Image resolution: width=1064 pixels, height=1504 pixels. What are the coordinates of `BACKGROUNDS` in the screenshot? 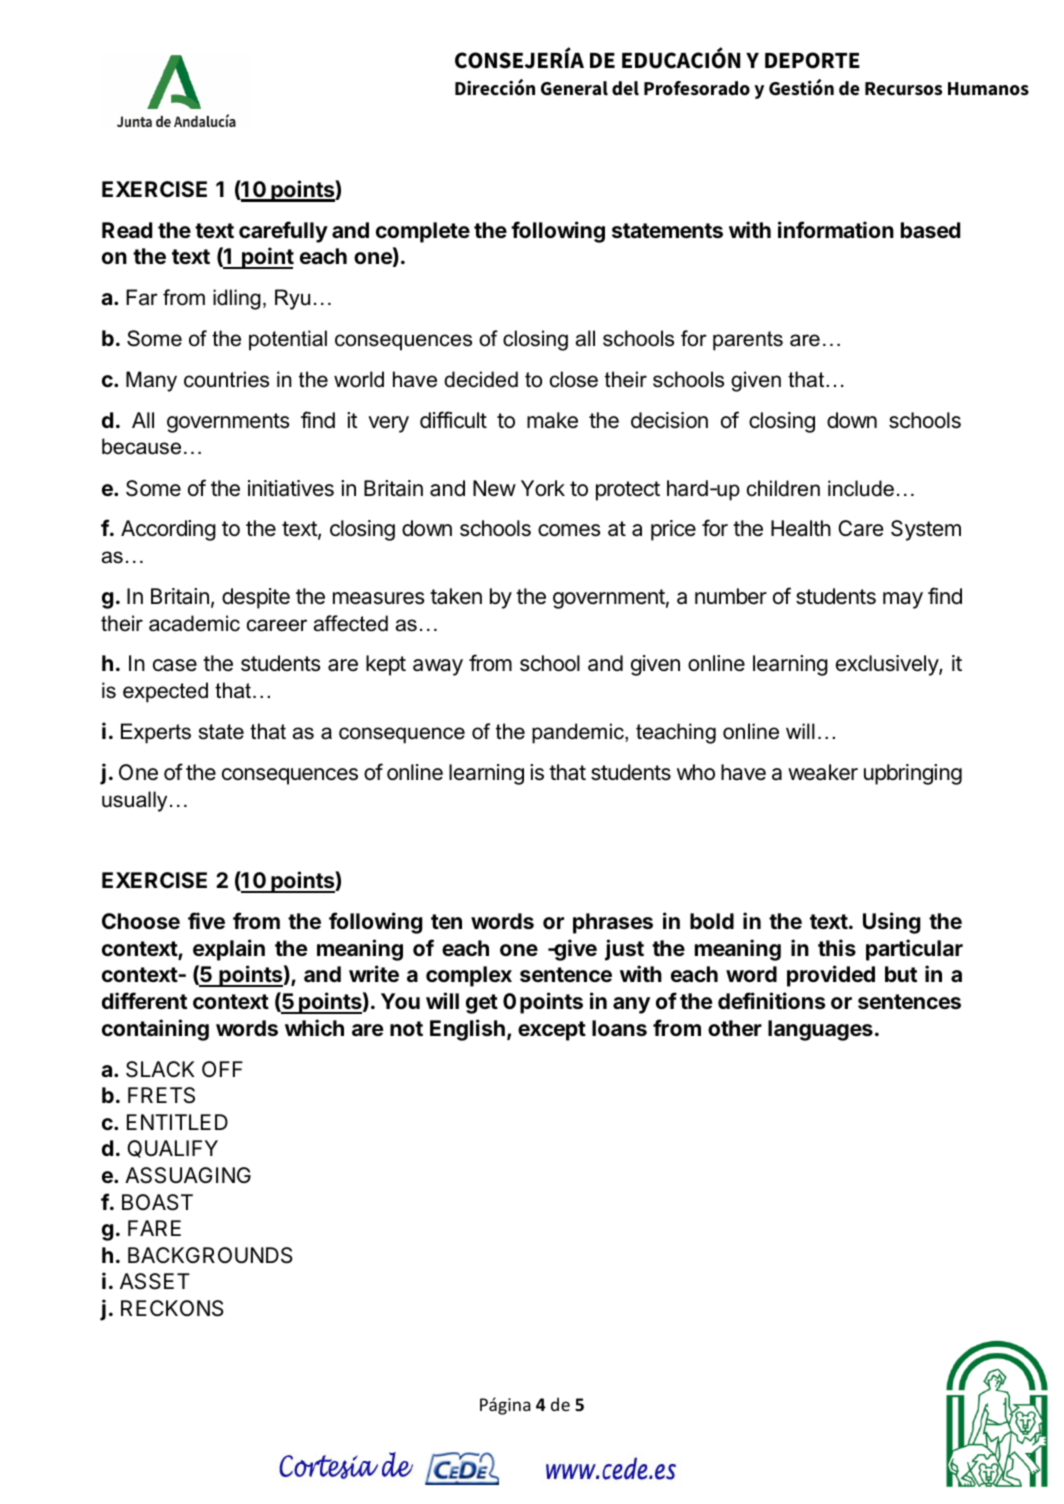 It's located at (210, 1255).
